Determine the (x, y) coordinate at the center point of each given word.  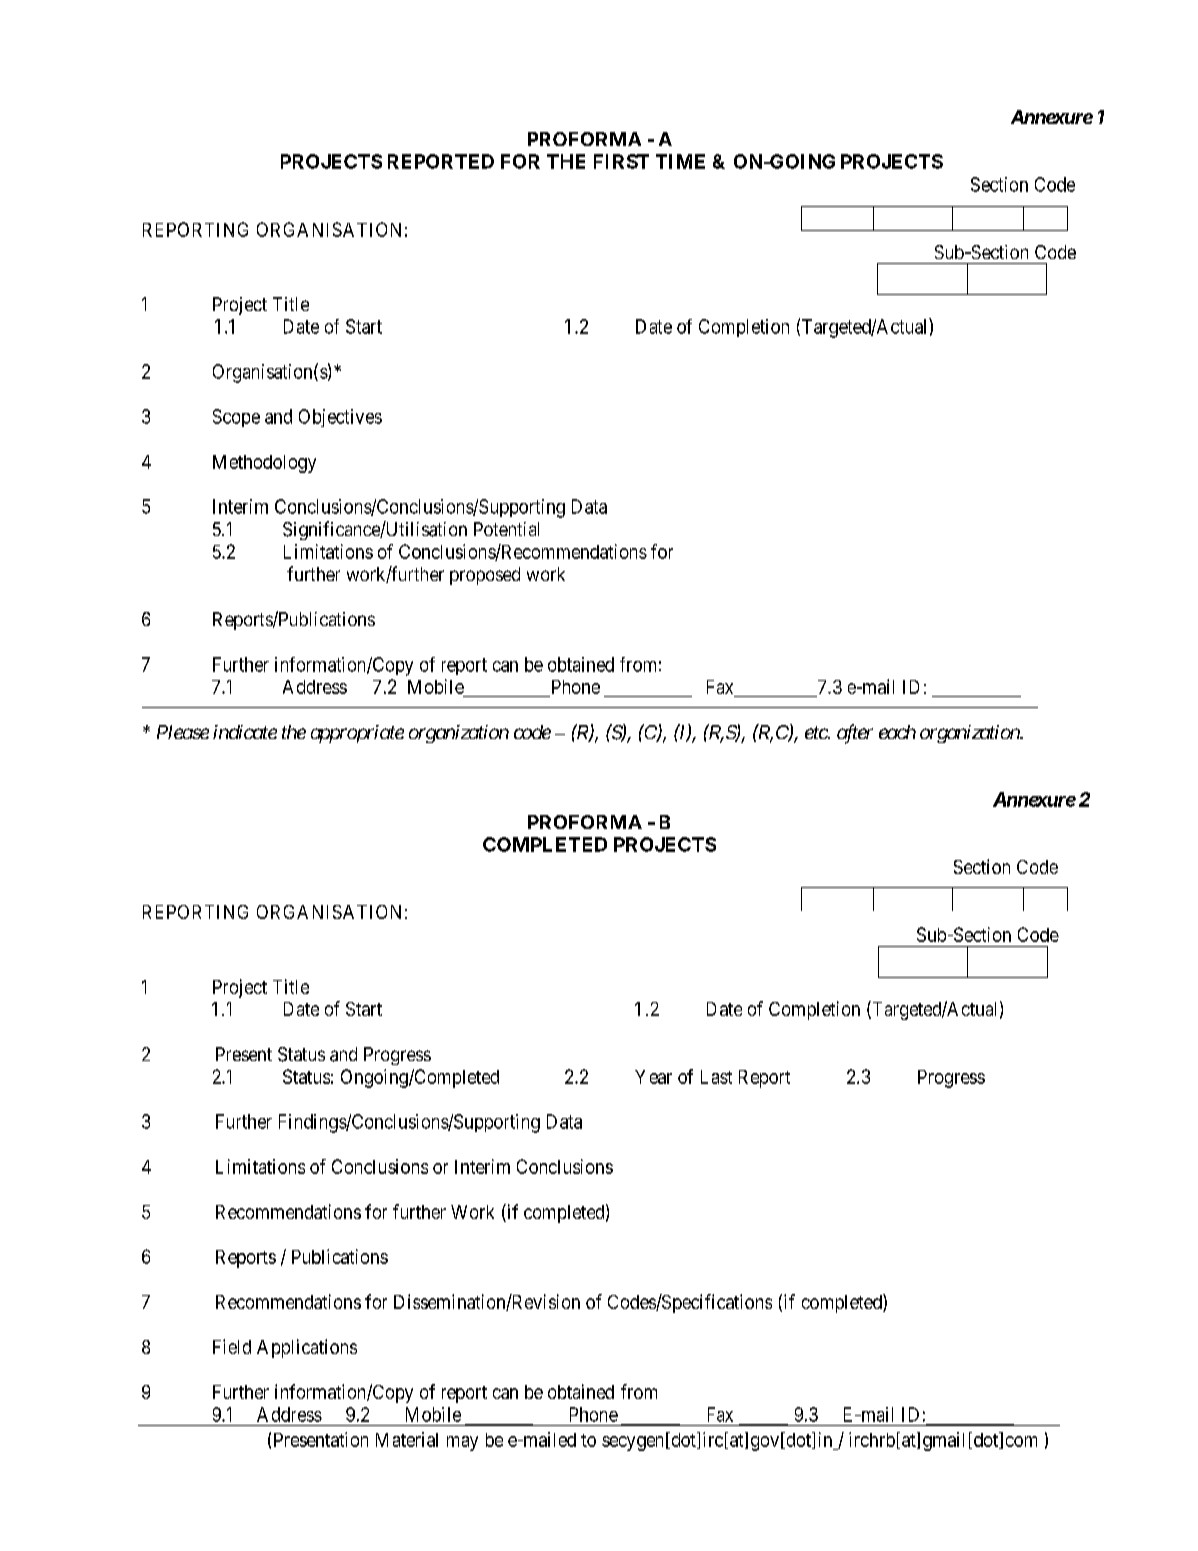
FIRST (621, 161)
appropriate (357, 734)
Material (407, 1439)
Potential (506, 529)
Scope (236, 418)
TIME (680, 161)
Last (716, 1077)
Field (232, 1346)
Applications (307, 1348)
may (462, 1443)
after (855, 734)
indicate (245, 732)
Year (653, 1077)
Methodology (264, 464)
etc (817, 732)
